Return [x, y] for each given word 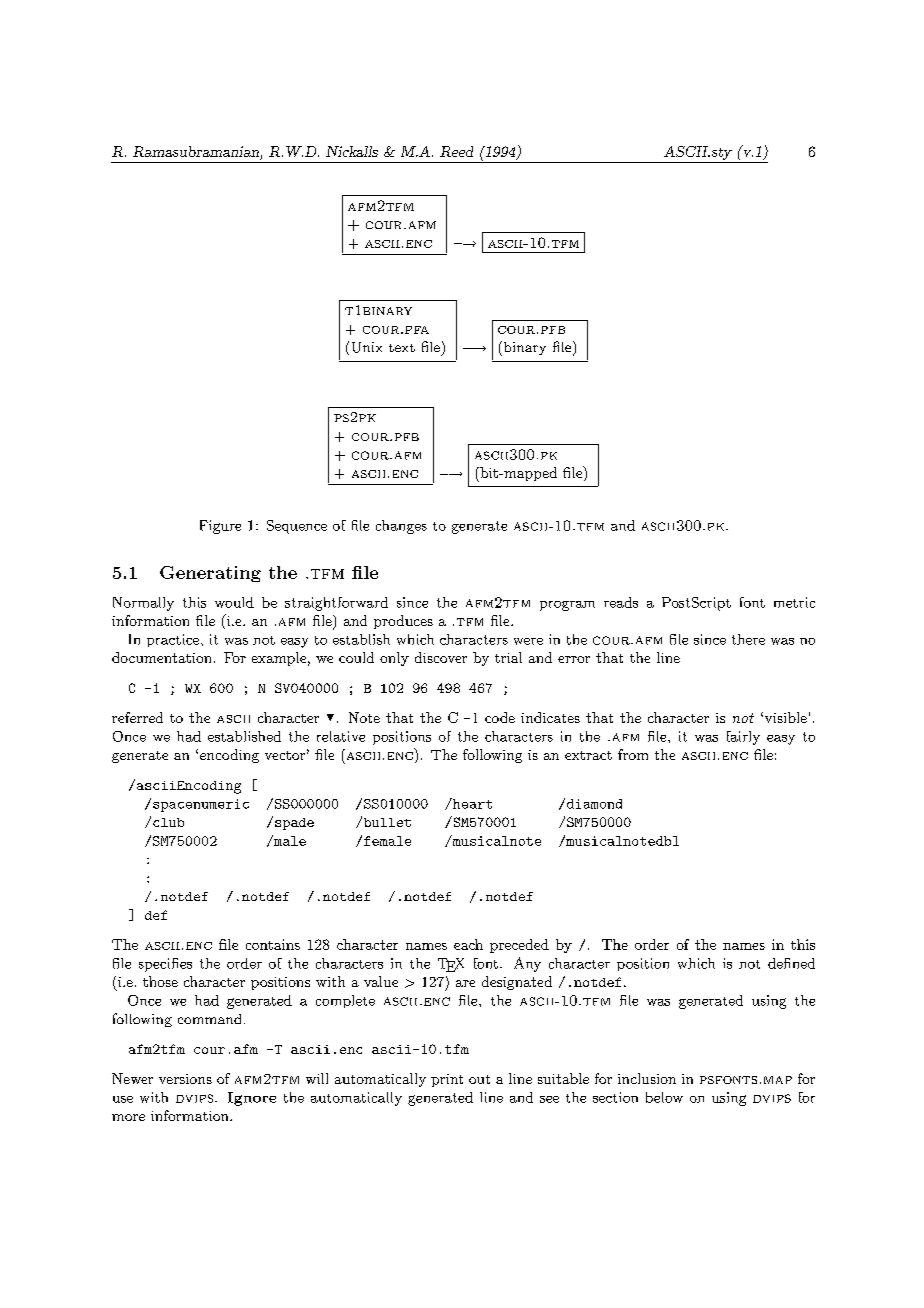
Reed [456, 151]
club [168, 822]
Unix [367, 347]
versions [185, 1079]
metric [794, 602]
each [468, 944]
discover [441, 657]
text [402, 348]
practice [173, 640]
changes [401, 527]
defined [791, 963]
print [447, 1080]
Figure [220, 527]
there [748, 639]
